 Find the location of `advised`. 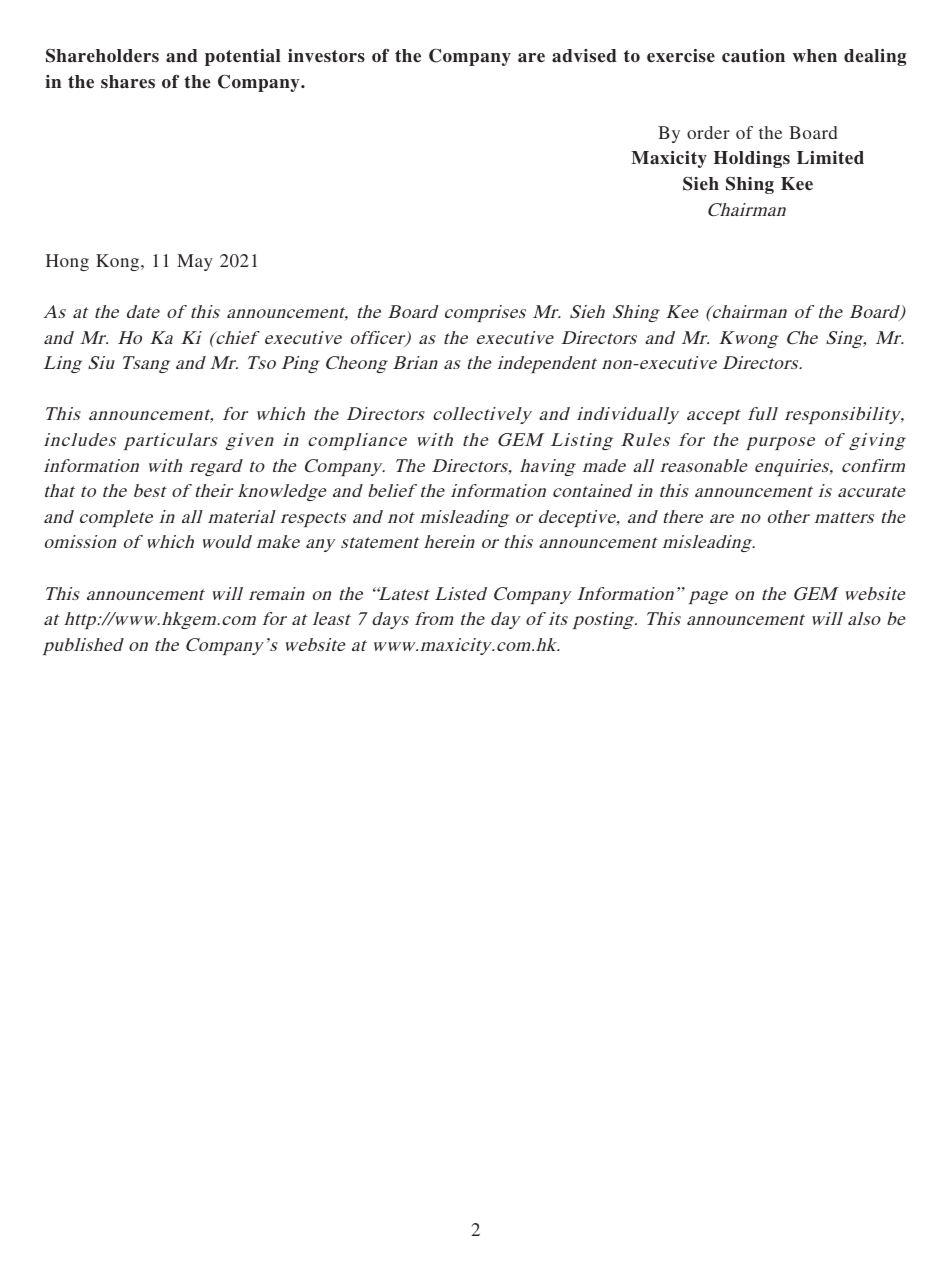

advised is located at coordinates (584, 56).
